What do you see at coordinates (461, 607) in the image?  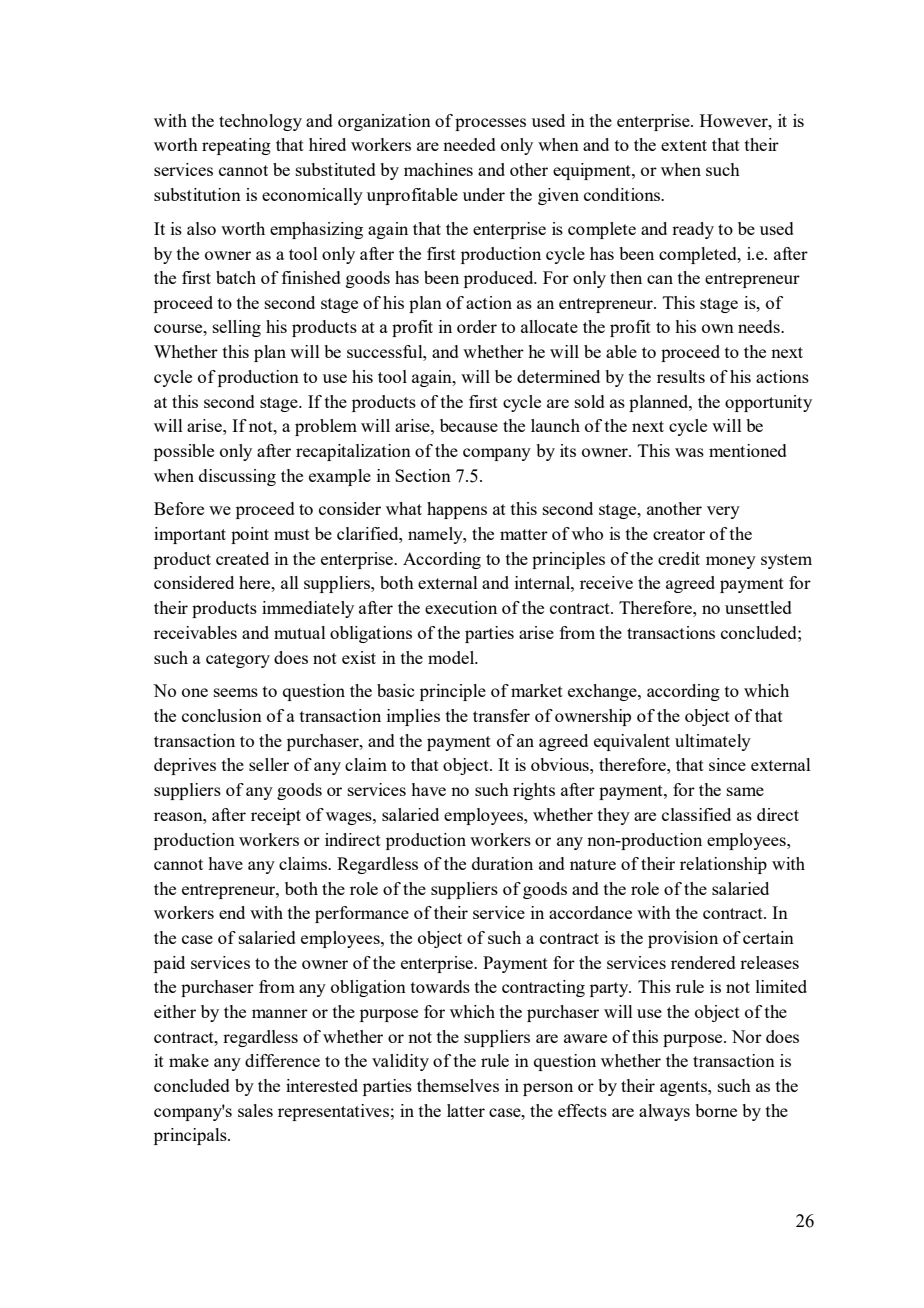 I see `execution` at bounding box center [461, 607].
